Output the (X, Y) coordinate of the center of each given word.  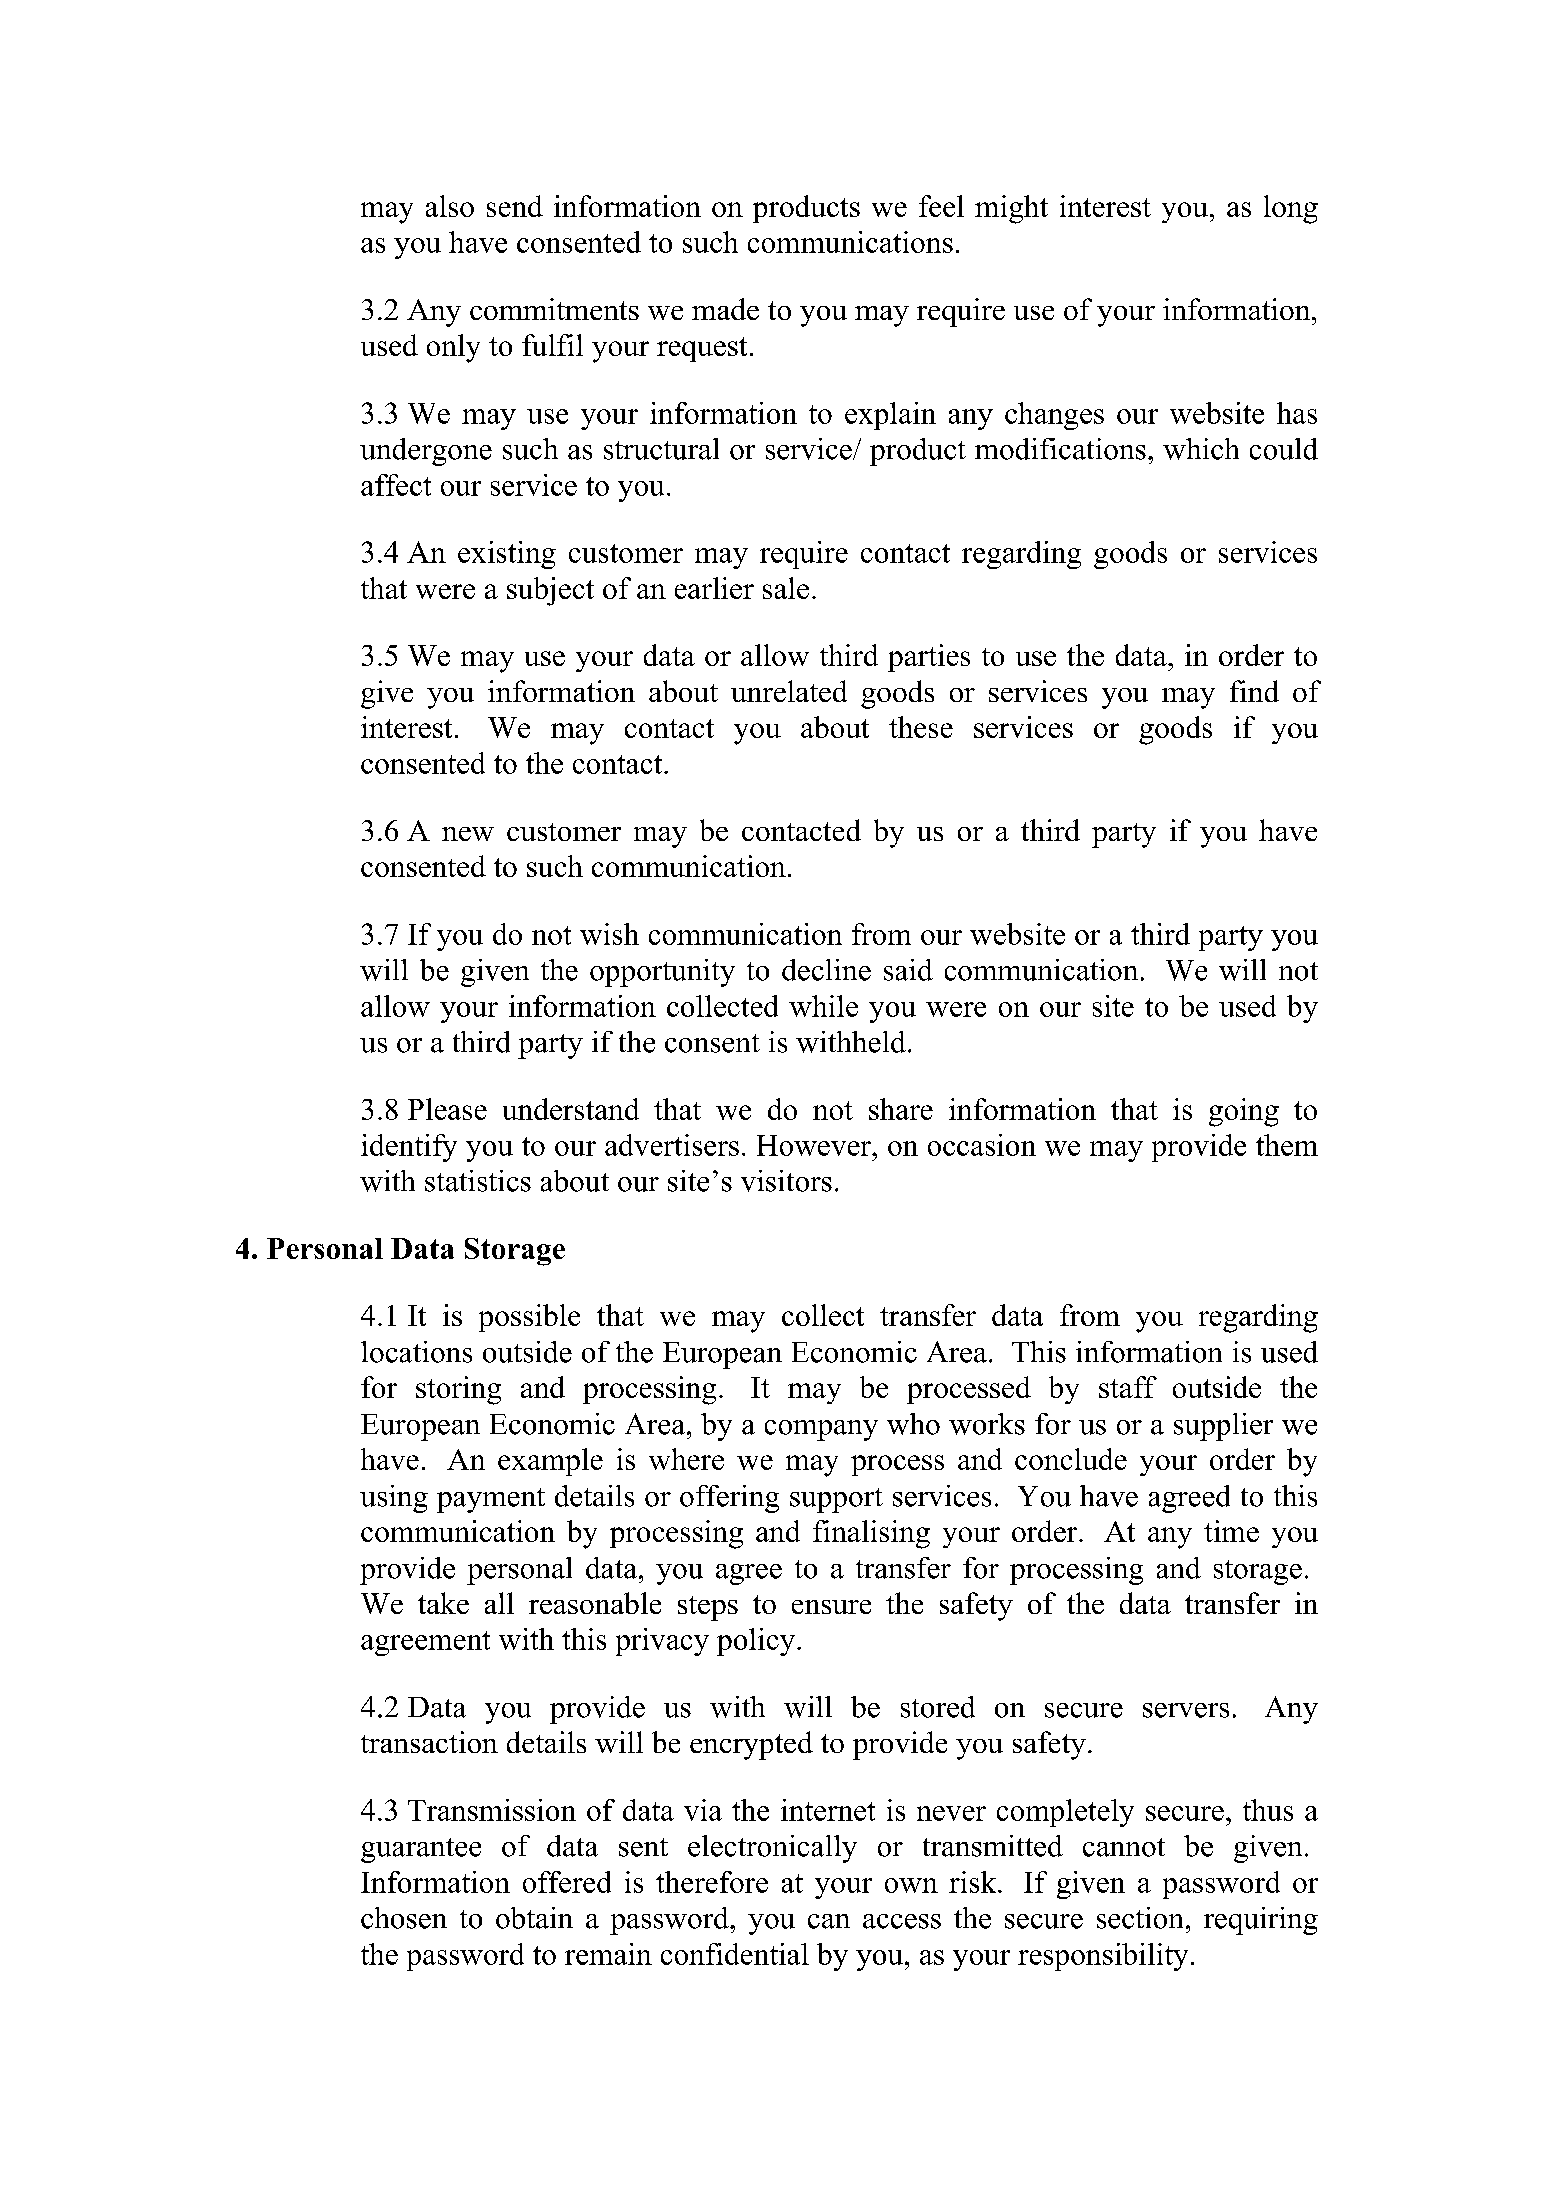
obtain (534, 1918)
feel (941, 206)
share (901, 1109)
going (1244, 1112)
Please (447, 1109)
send (515, 206)
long (1291, 209)
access (902, 1921)
